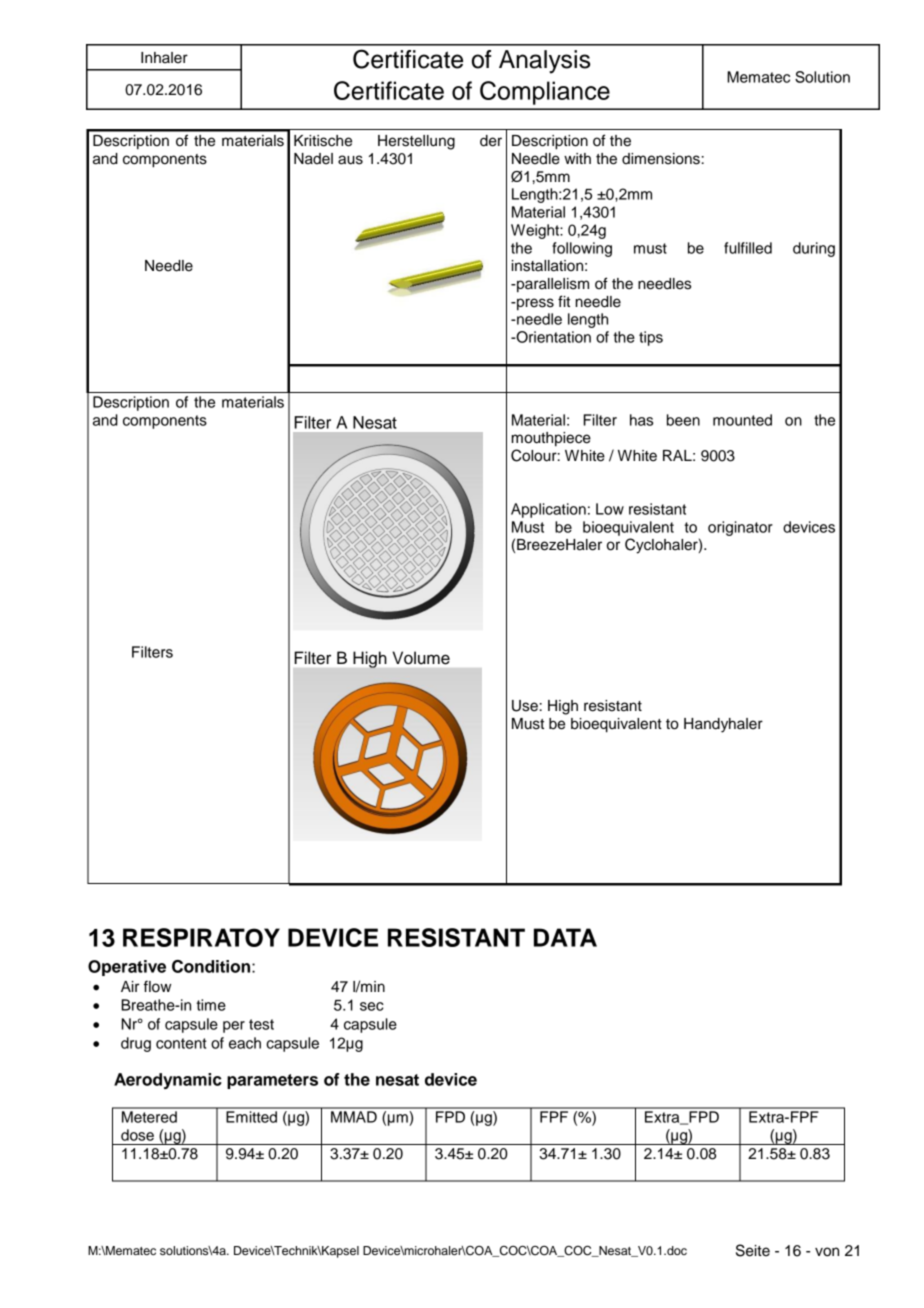 The width and height of the image is (924, 1308). What do you see at coordinates (491, 141) in the image?
I see `der` at bounding box center [491, 141].
